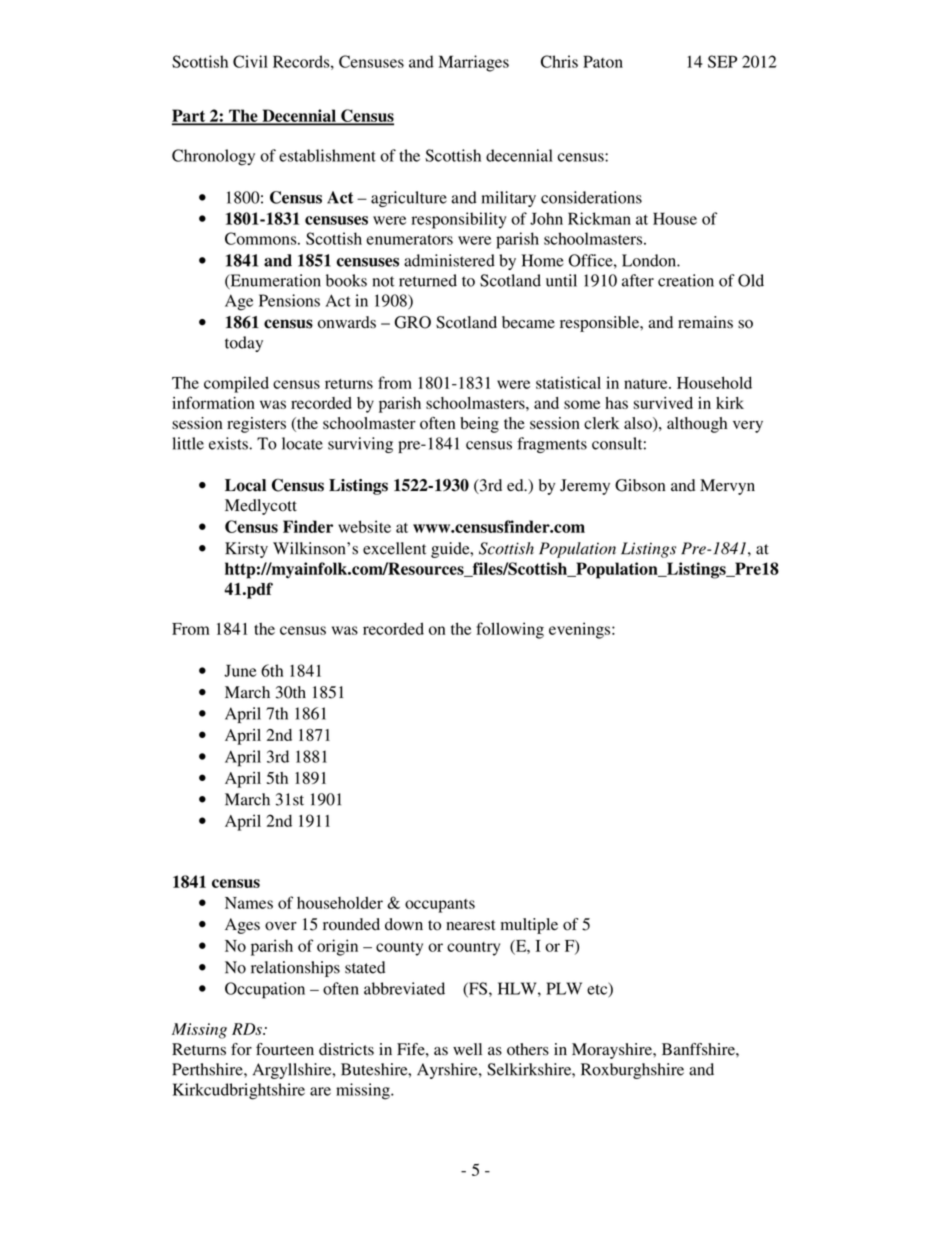  What do you see at coordinates (722, 61) in the screenshot?
I see `SEP` at bounding box center [722, 61].
